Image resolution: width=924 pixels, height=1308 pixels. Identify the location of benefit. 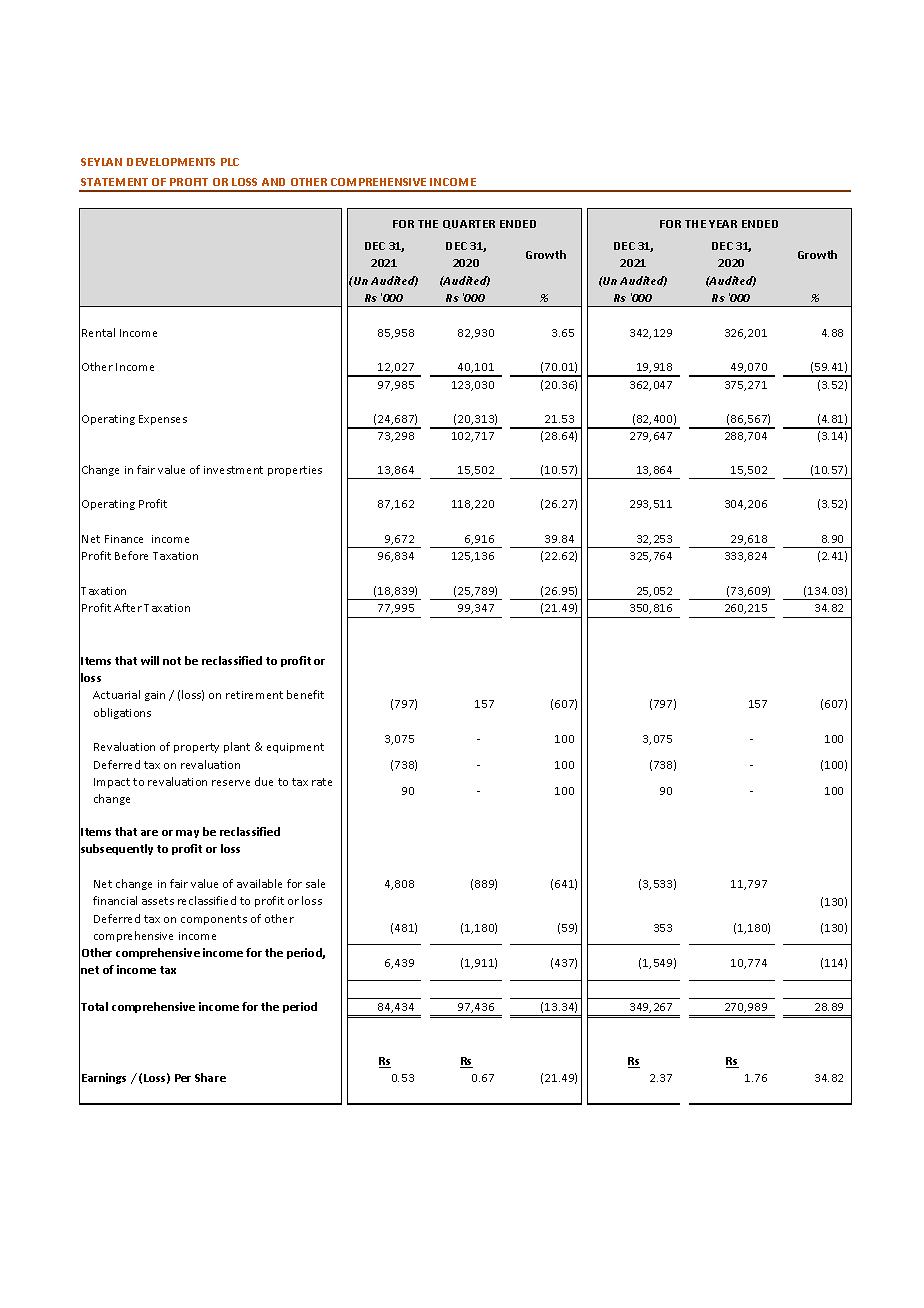
(305, 694).
